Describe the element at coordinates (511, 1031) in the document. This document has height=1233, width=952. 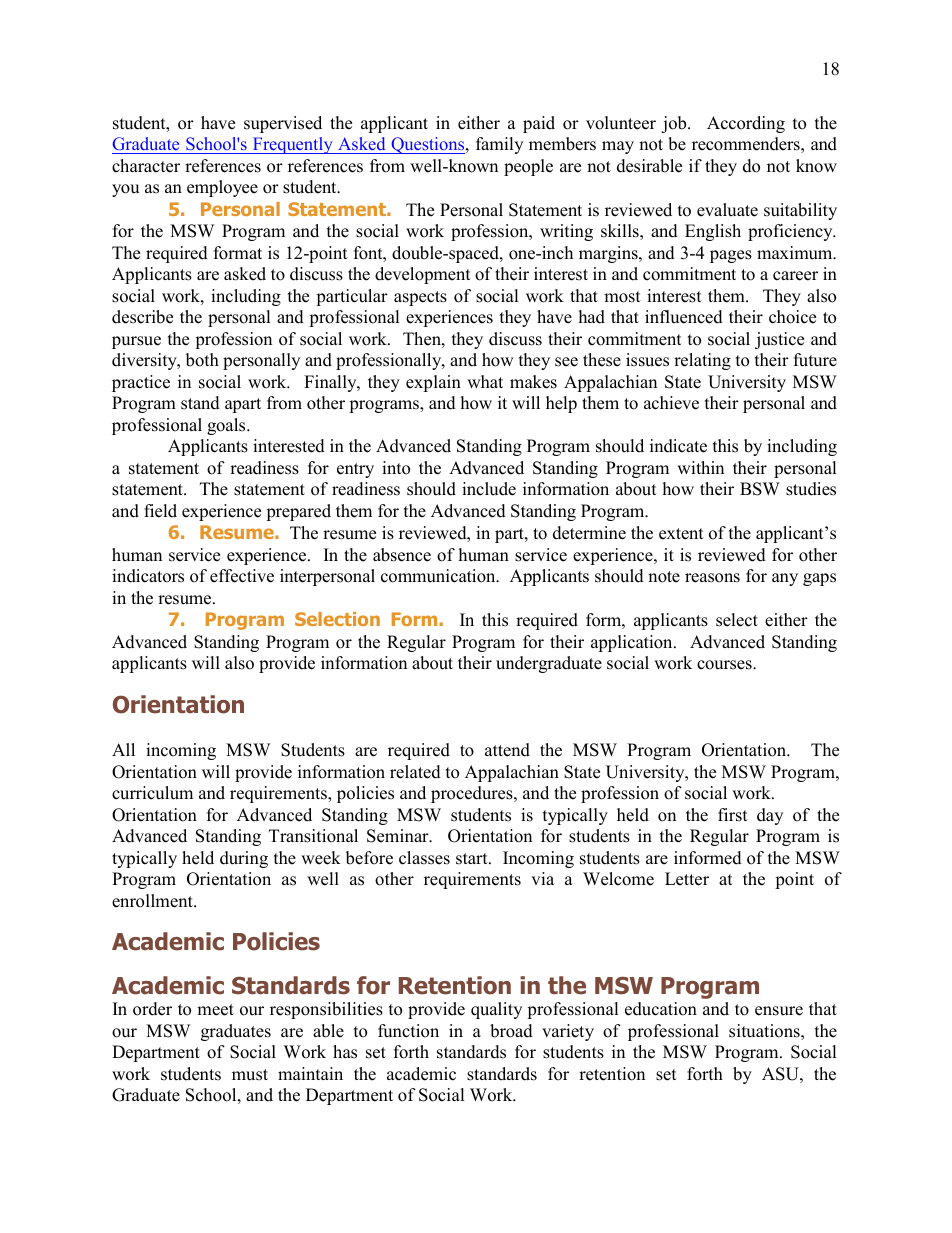
I see `broad` at that location.
